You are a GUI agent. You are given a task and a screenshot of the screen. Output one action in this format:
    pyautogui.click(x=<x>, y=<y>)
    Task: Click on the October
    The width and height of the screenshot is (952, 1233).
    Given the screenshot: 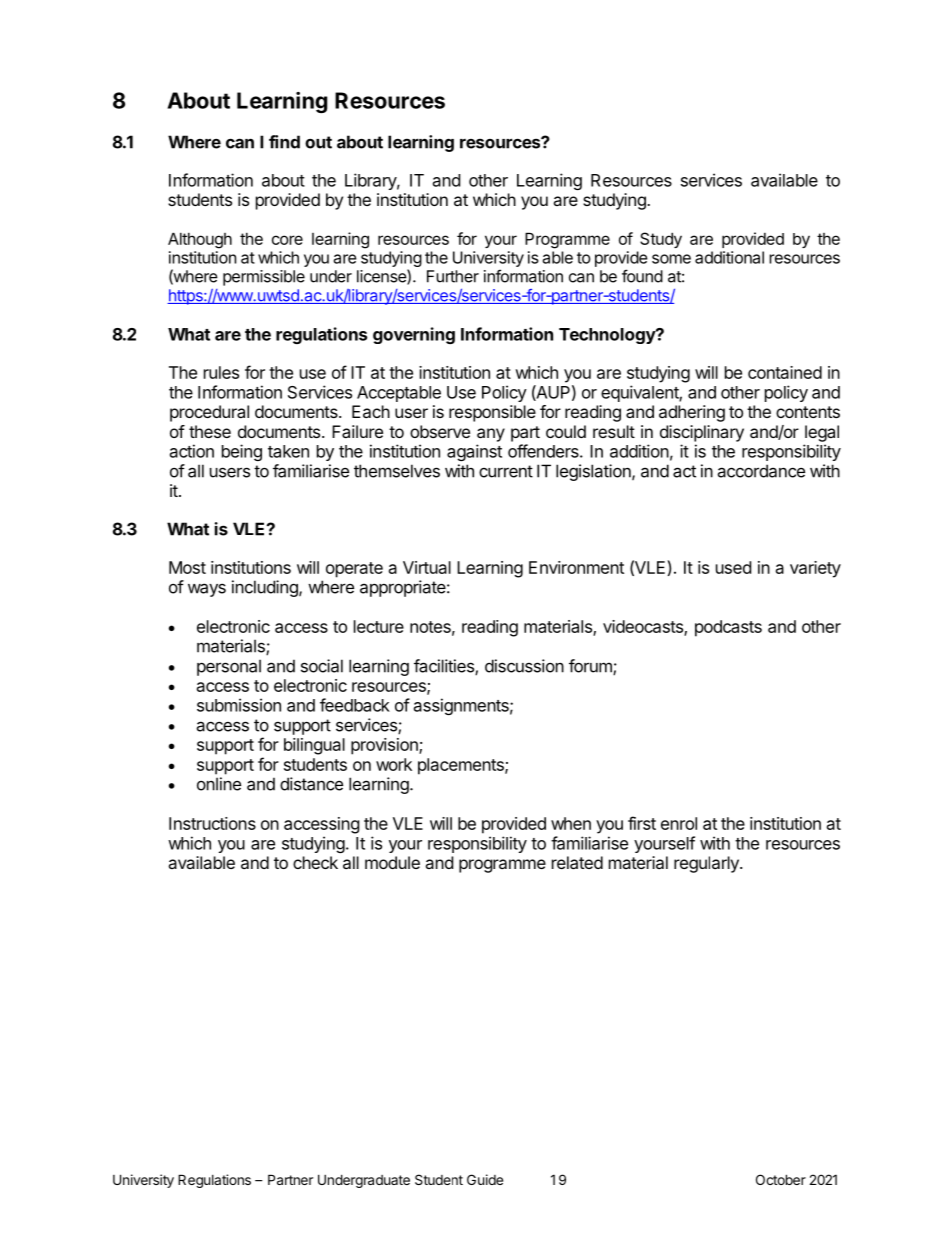 What is the action you would take?
    pyautogui.click(x=781, y=1179)
